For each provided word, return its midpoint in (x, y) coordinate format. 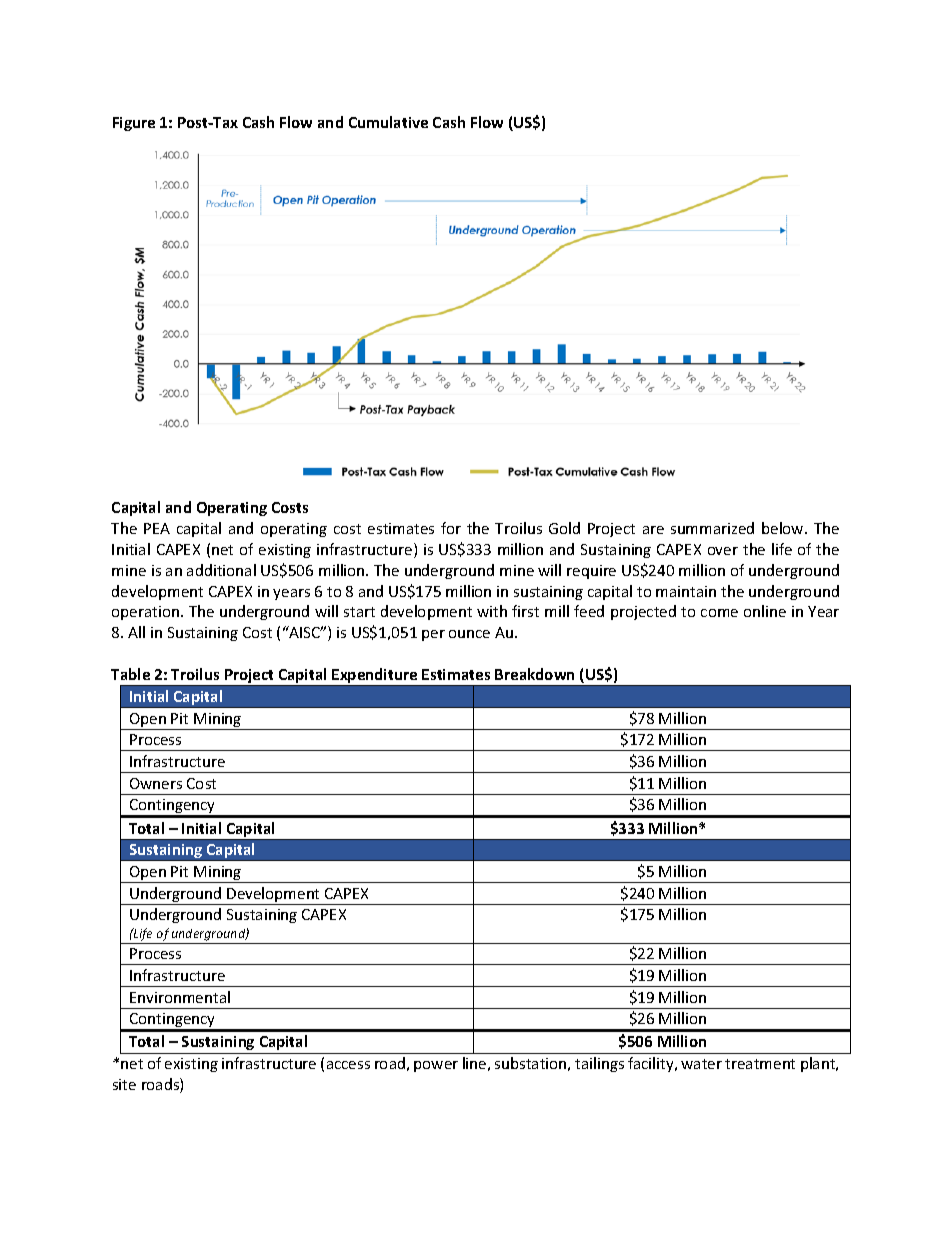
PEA (157, 528)
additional (221, 570)
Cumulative (388, 122)
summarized (712, 528)
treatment (760, 1064)
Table (130, 674)
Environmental (180, 997)
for (451, 528)
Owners (156, 783)
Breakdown (534, 674)
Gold (564, 528)
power (436, 1066)
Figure (134, 124)
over (723, 551)
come (719, 613)
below (784, 528)
